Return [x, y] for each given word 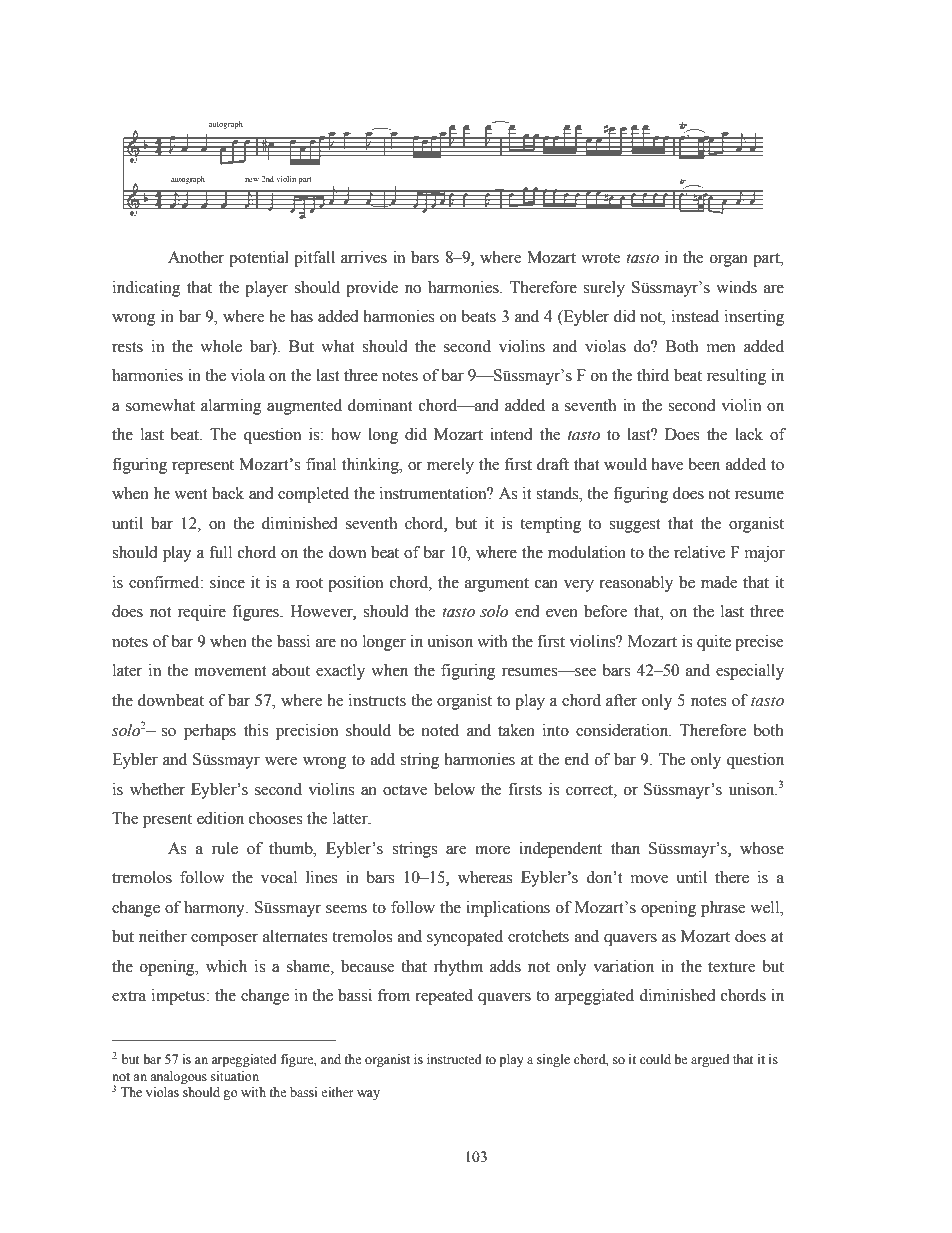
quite [714, 643]
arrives [364, 257]
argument [497, 585]
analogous [178, 1077]
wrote [601, 258]
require [202, 613]
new [252, 180]
